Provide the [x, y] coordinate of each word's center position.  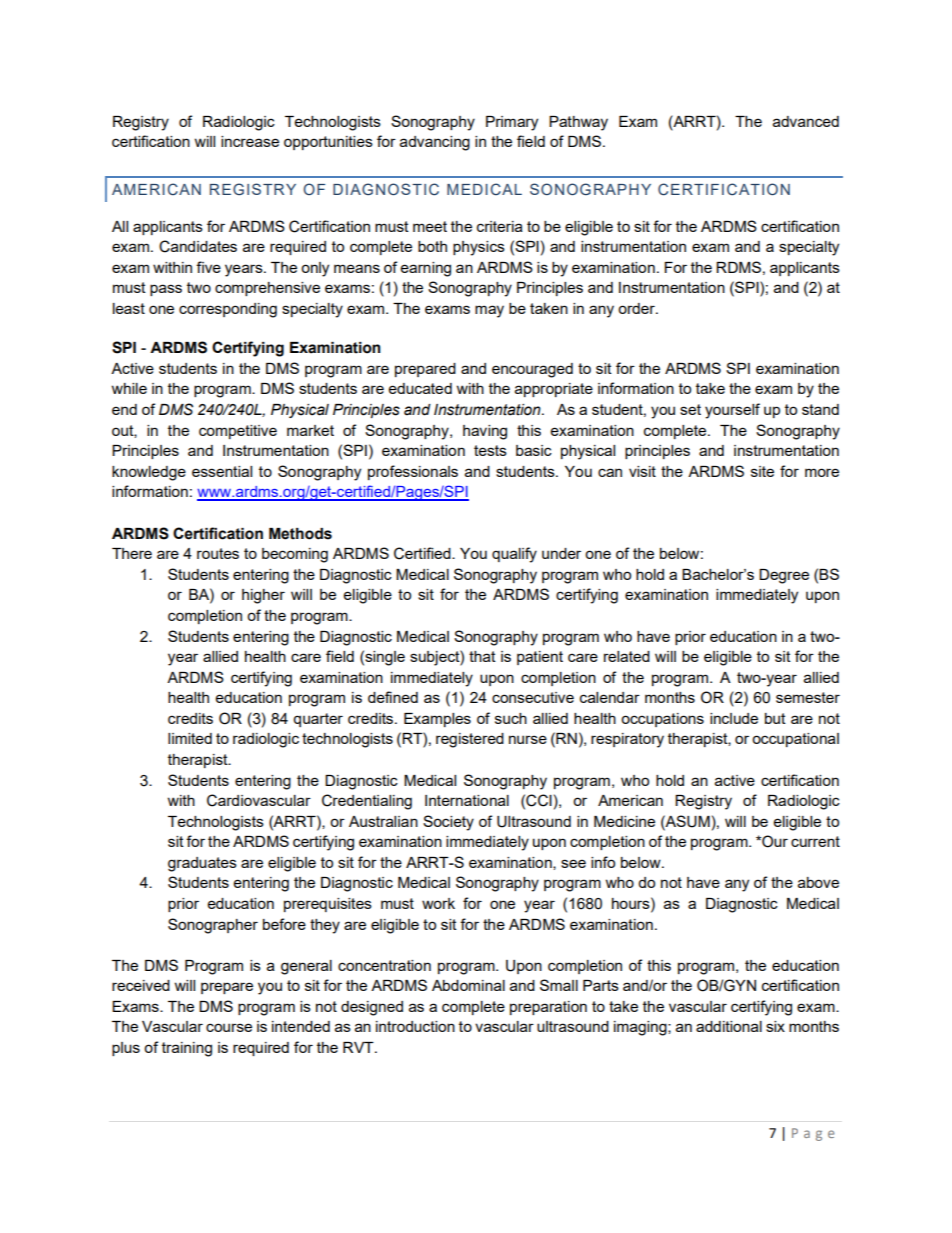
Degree [784, 576]
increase [250, 141]
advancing [435, 143]
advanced [806, 121]
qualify [514, 555]
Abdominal [468, 985]
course [229, 1027]
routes [218, 553]
